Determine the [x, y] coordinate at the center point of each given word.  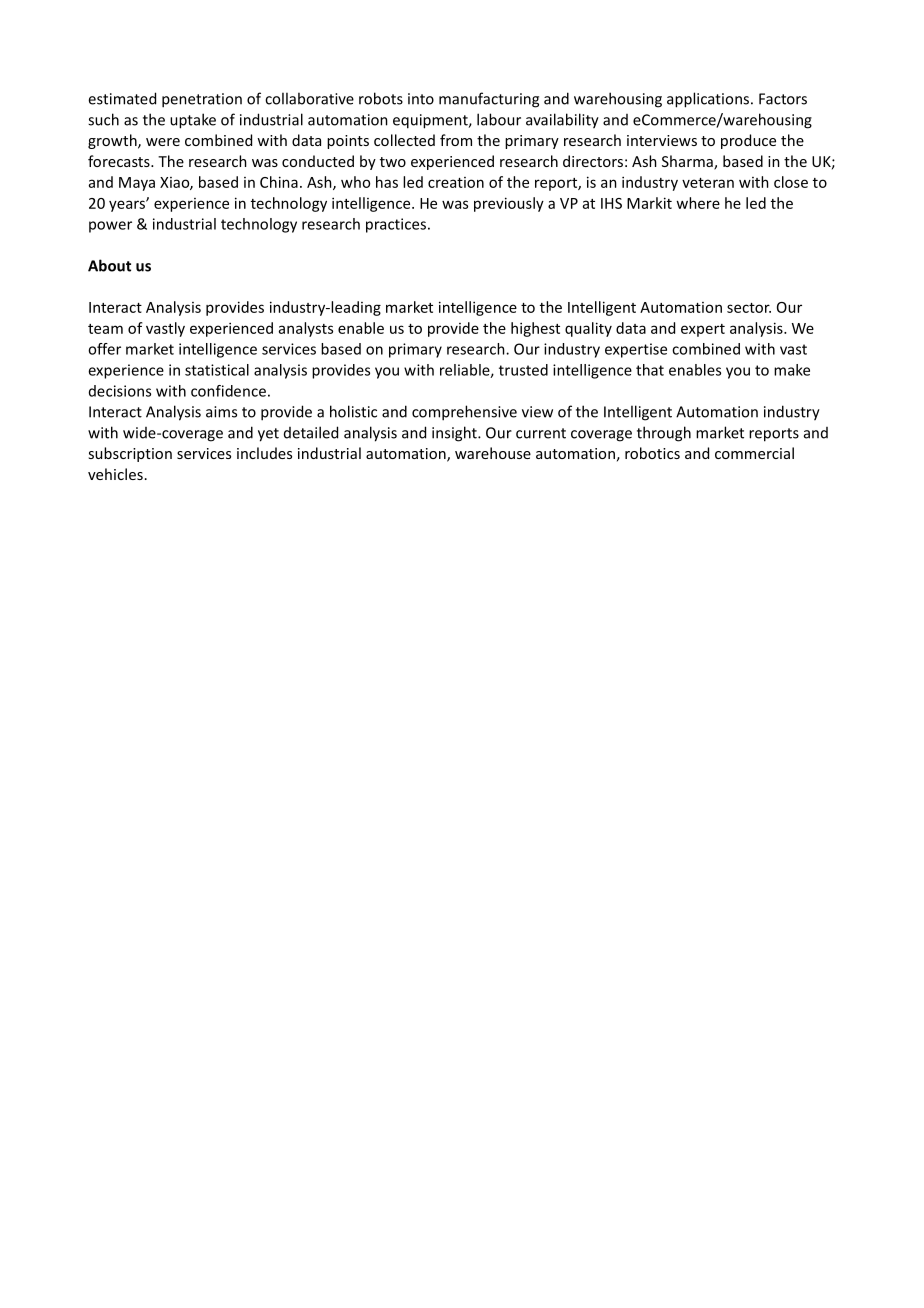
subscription [130, 454]
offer [104, 349]
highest [535, 329]
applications [709, 100]
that [650, 370]
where [698, 203]
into [421, 99]
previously [509, 204]
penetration [202, 100]
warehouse [493, 453]
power [110, 227]
